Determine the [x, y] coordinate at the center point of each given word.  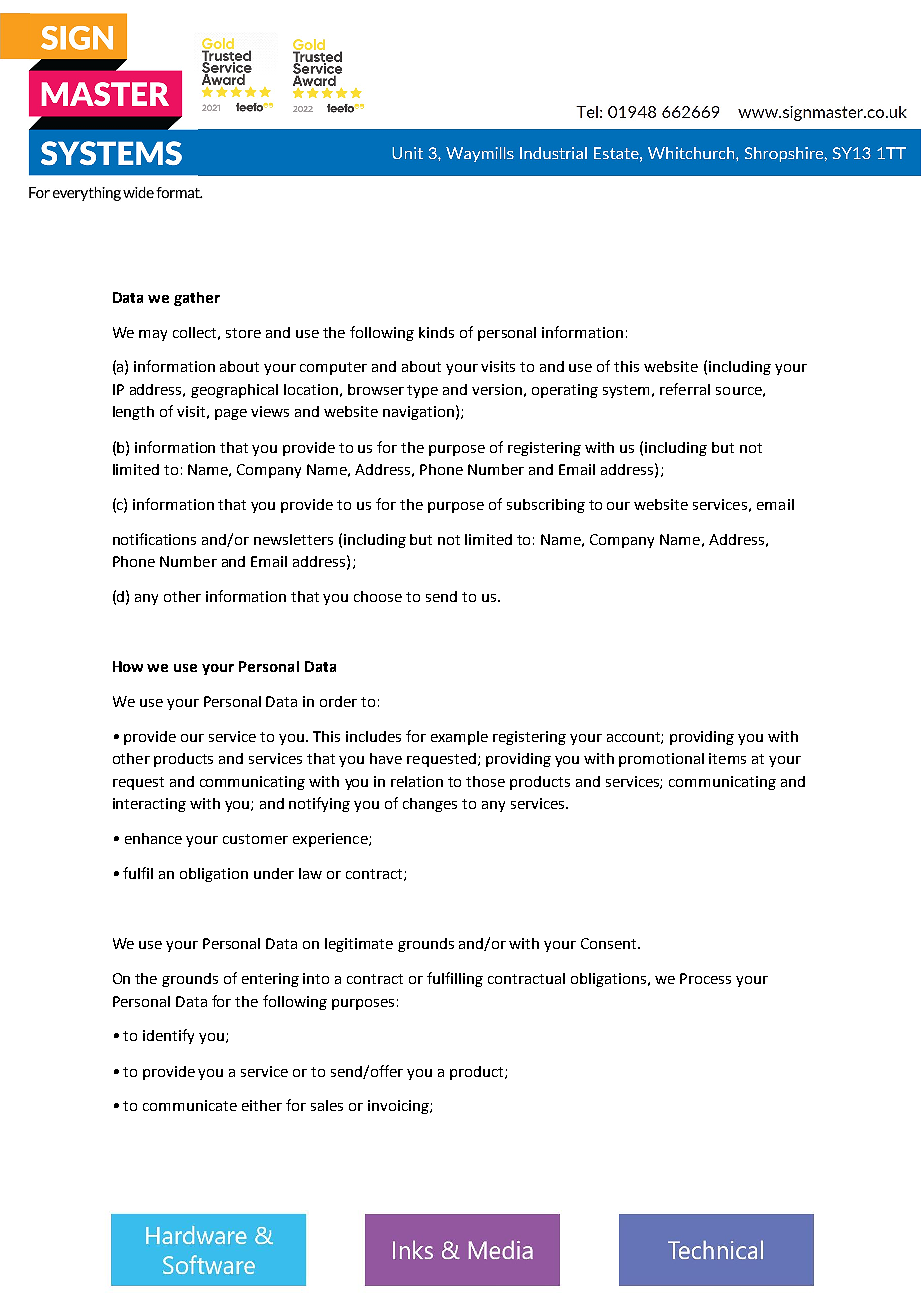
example [459, 738]
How [128, 666]
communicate [190, 1105]
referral [685, 389]
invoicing [399, 1107]
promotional [661, 760]
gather [197, 299]
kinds [436, 332]
